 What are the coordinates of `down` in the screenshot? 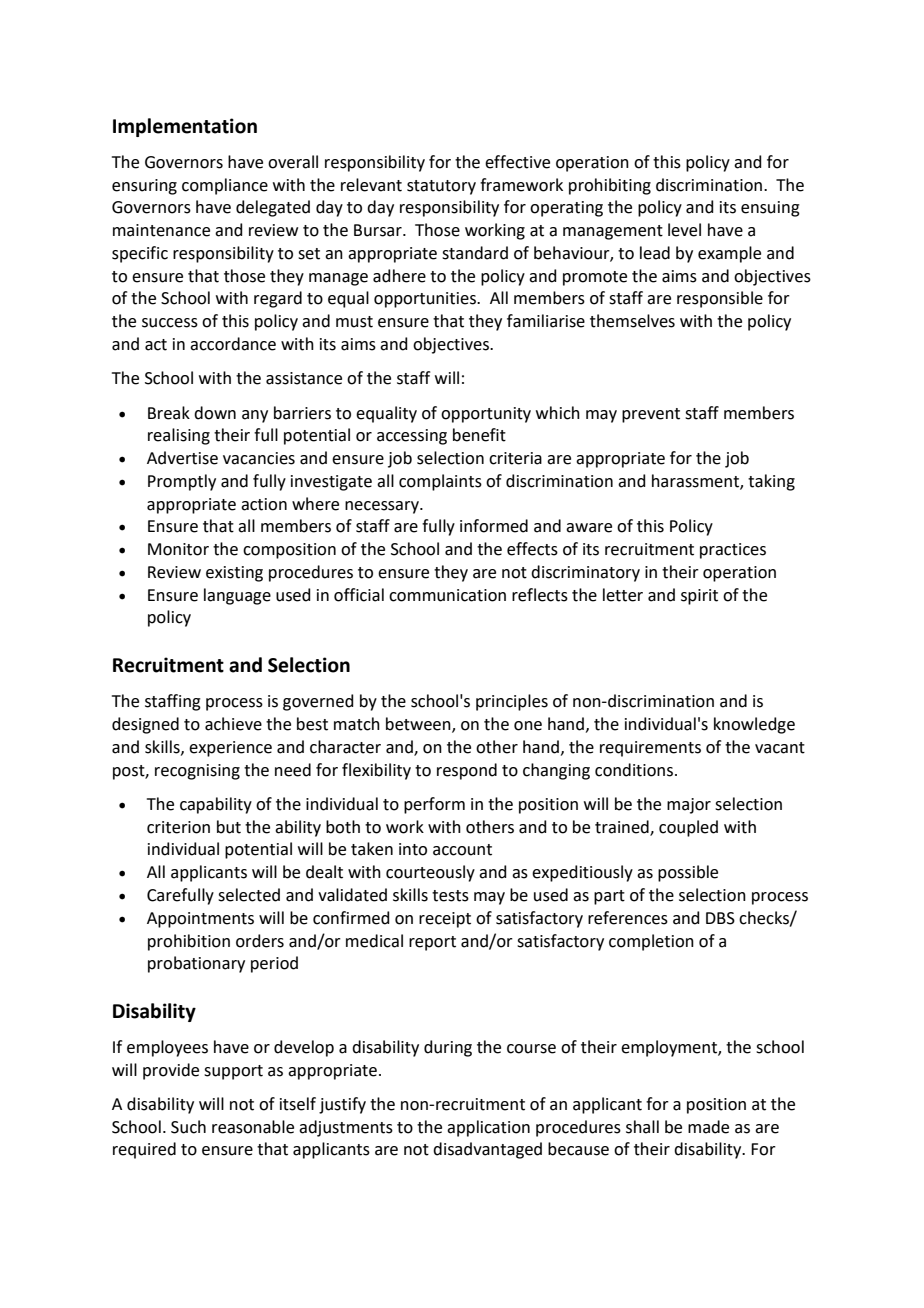 It's located at (215, 413).
